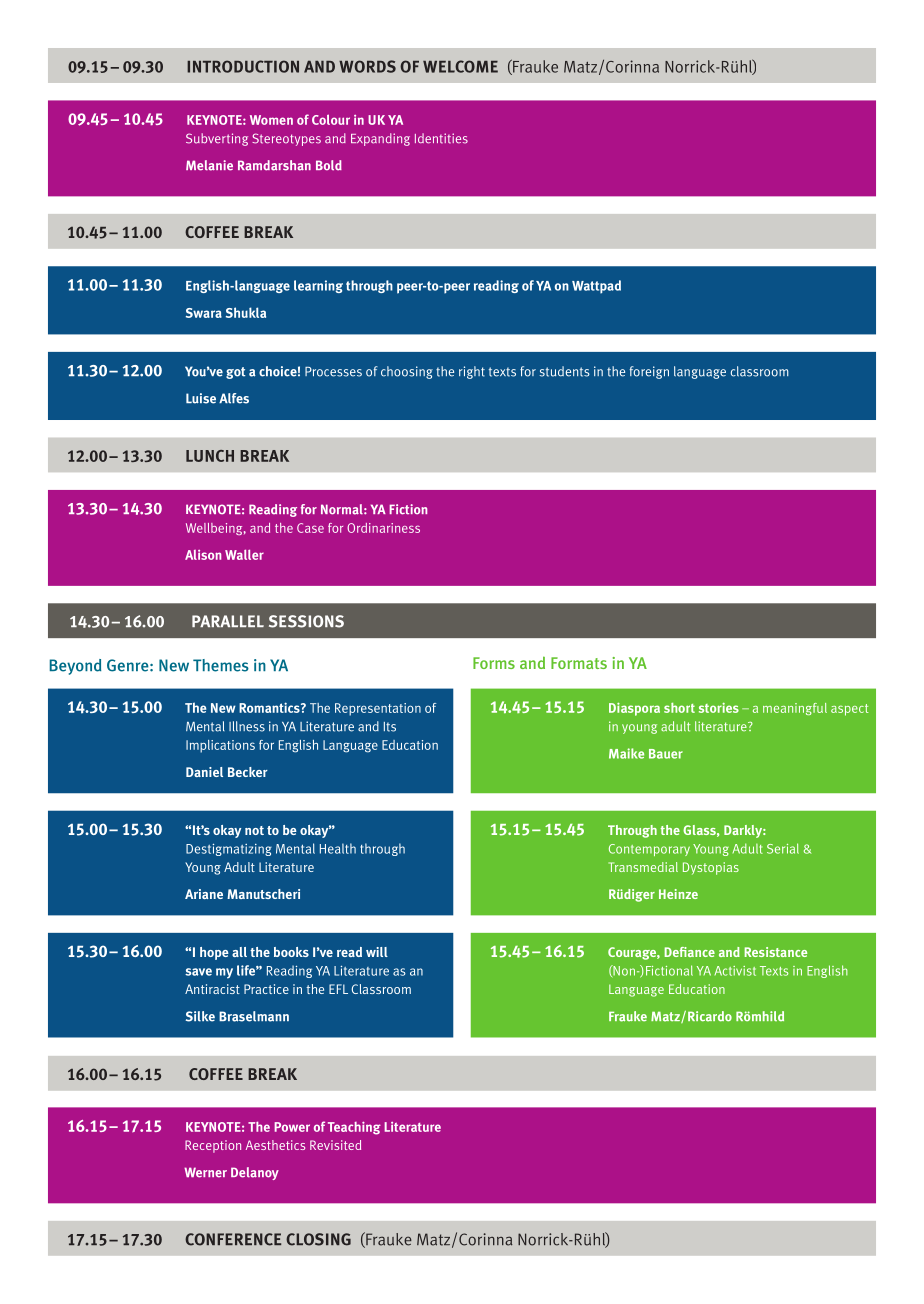 This screenshot has height=1304, width=924. Describe the element at coordinates (494, 663) in the screenshot. I see `Forms` at that location.
